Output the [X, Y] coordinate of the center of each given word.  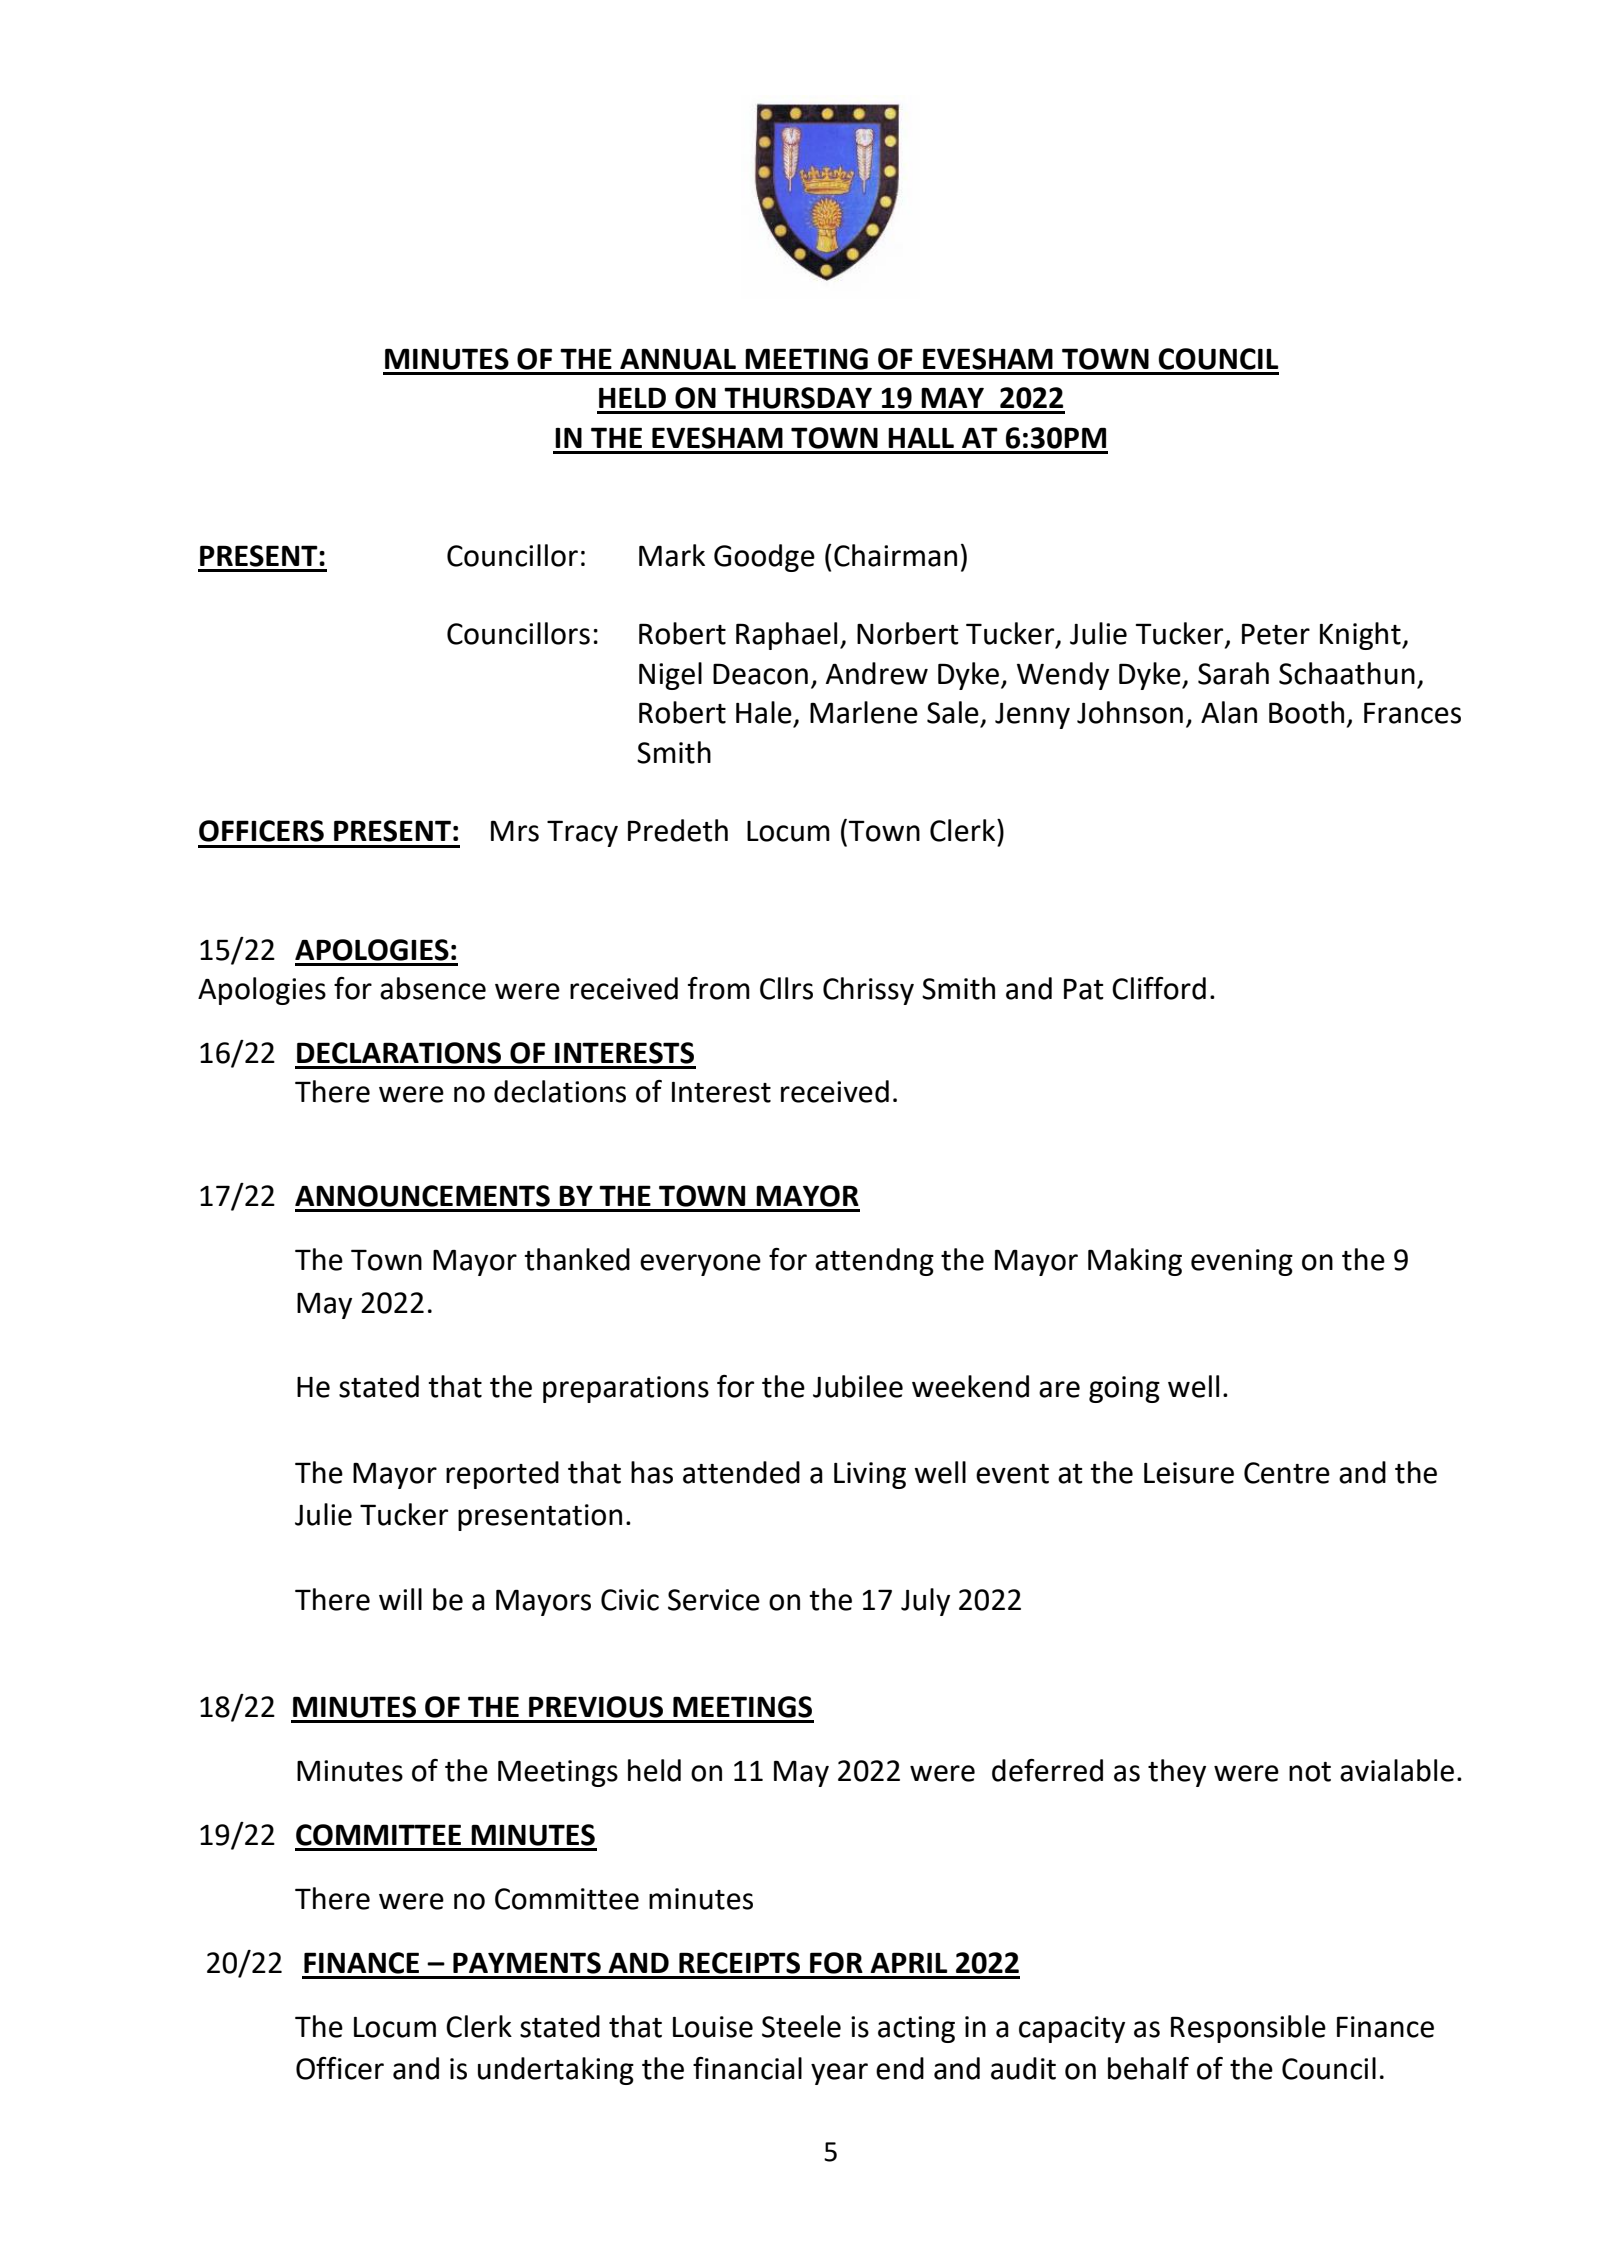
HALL [921, 438]
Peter [1276, 634]
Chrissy [868, 991]
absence [433, 988]
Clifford [1159, 988]
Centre [1287, 1473]
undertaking [556, 2071]
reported [502, 1475]
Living [870, 1475]
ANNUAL [678, 359]
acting [916, 2029]
